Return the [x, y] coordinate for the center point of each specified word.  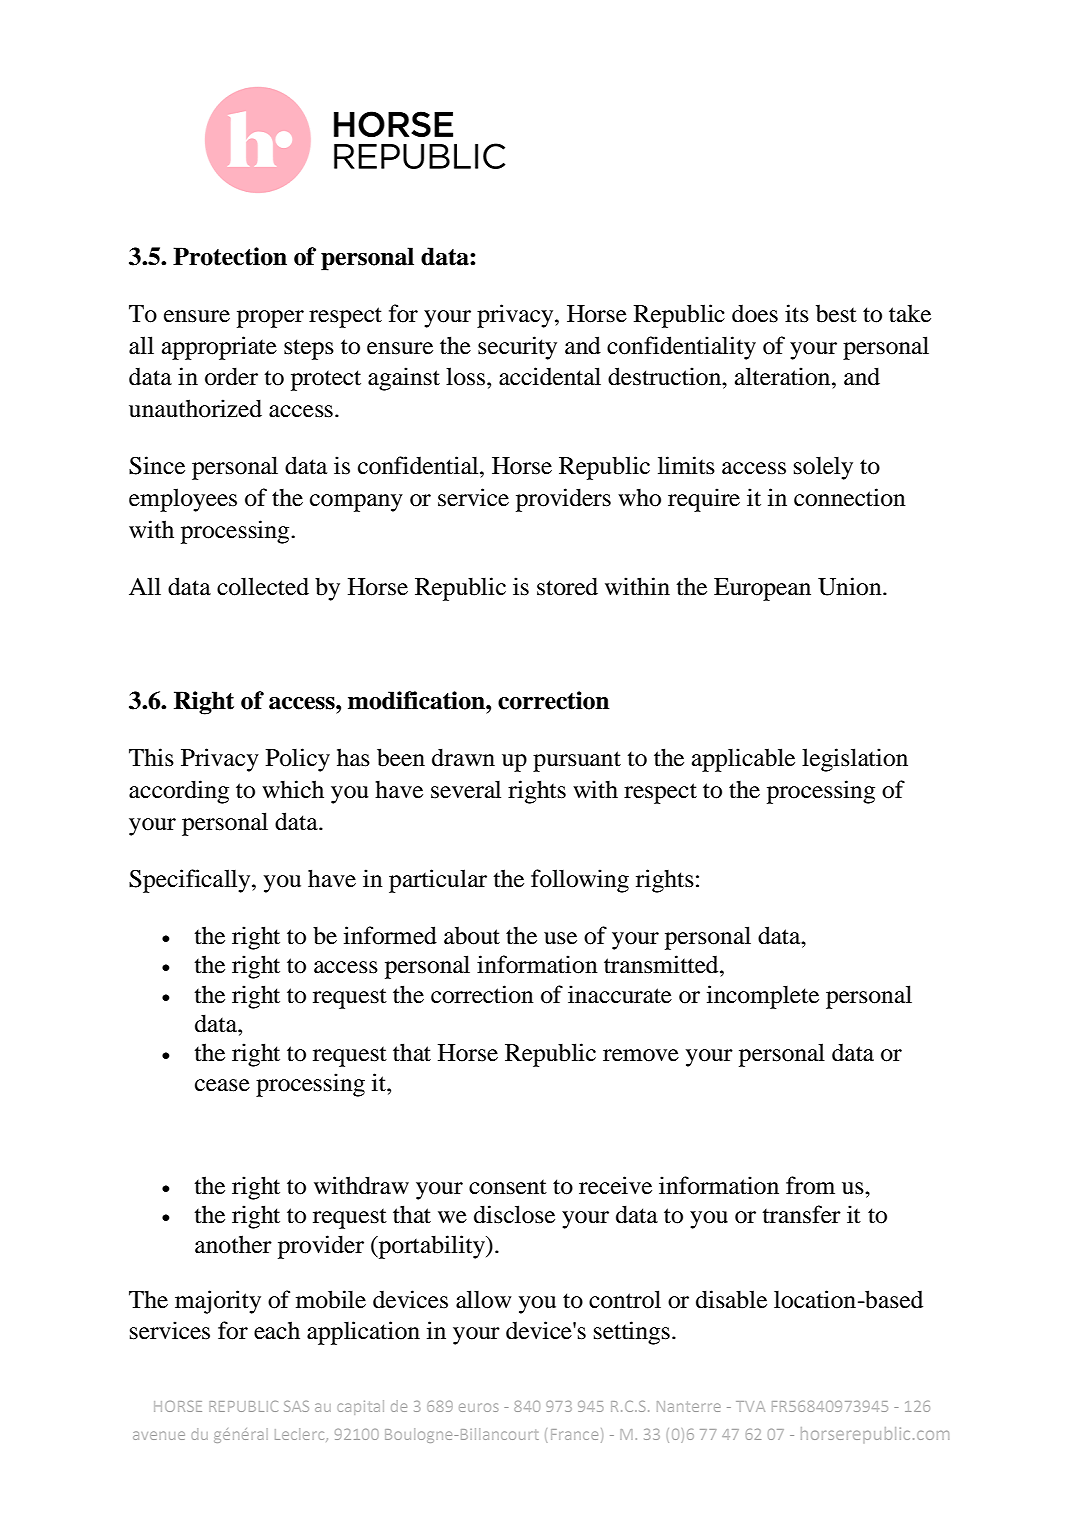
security [517, 348]
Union [851, 586]
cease [222, 1085]
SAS [296, 1406]
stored [567, 586]
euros [478, 1407]
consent [508, 1187]
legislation [855, 760]
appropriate [219, 348]
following [580, 881]
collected [263, 586]
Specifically [191, 881]
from [810, 1185]
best [836, 313]
